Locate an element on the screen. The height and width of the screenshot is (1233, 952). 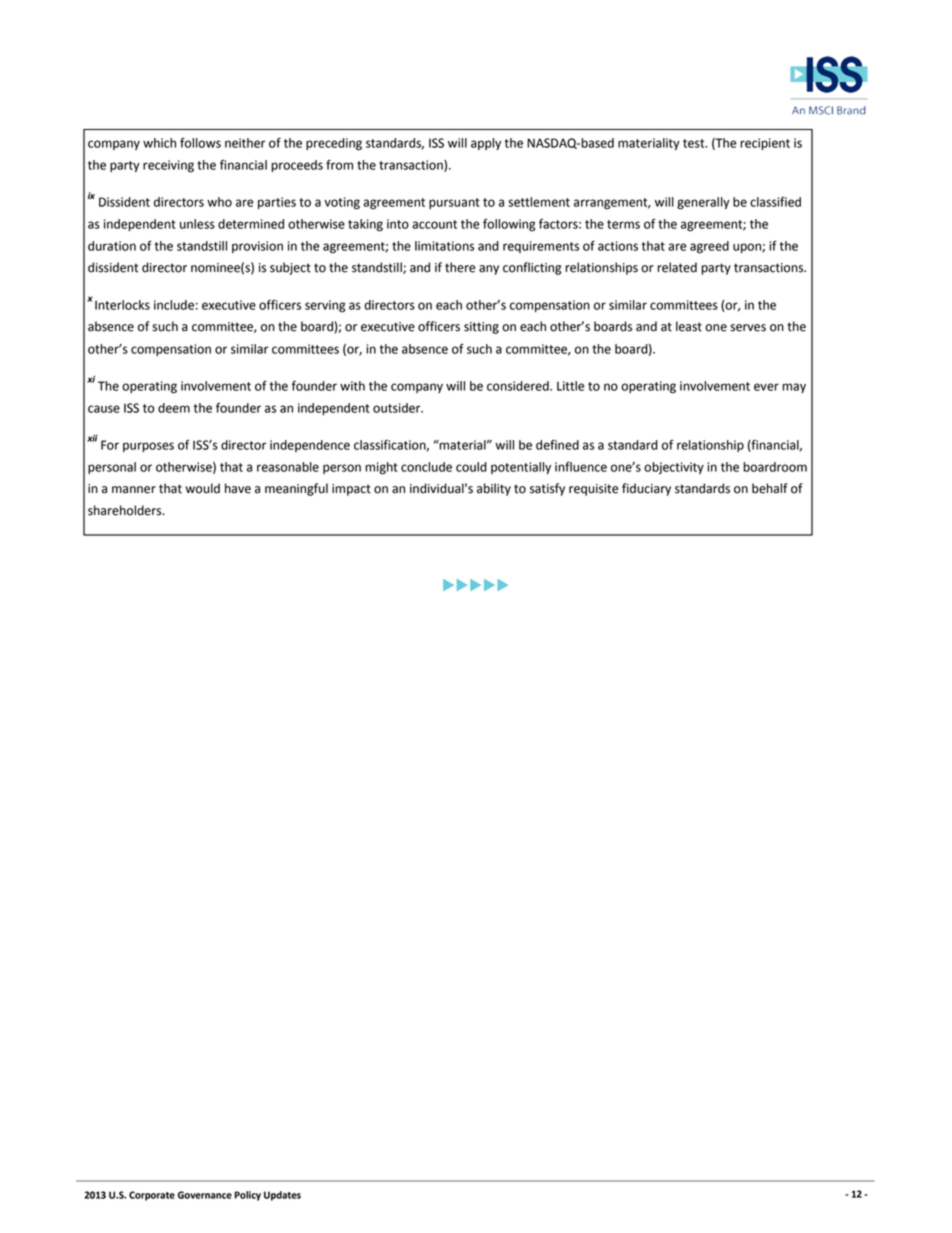
shareholders is located at coordinates (126, 510).
